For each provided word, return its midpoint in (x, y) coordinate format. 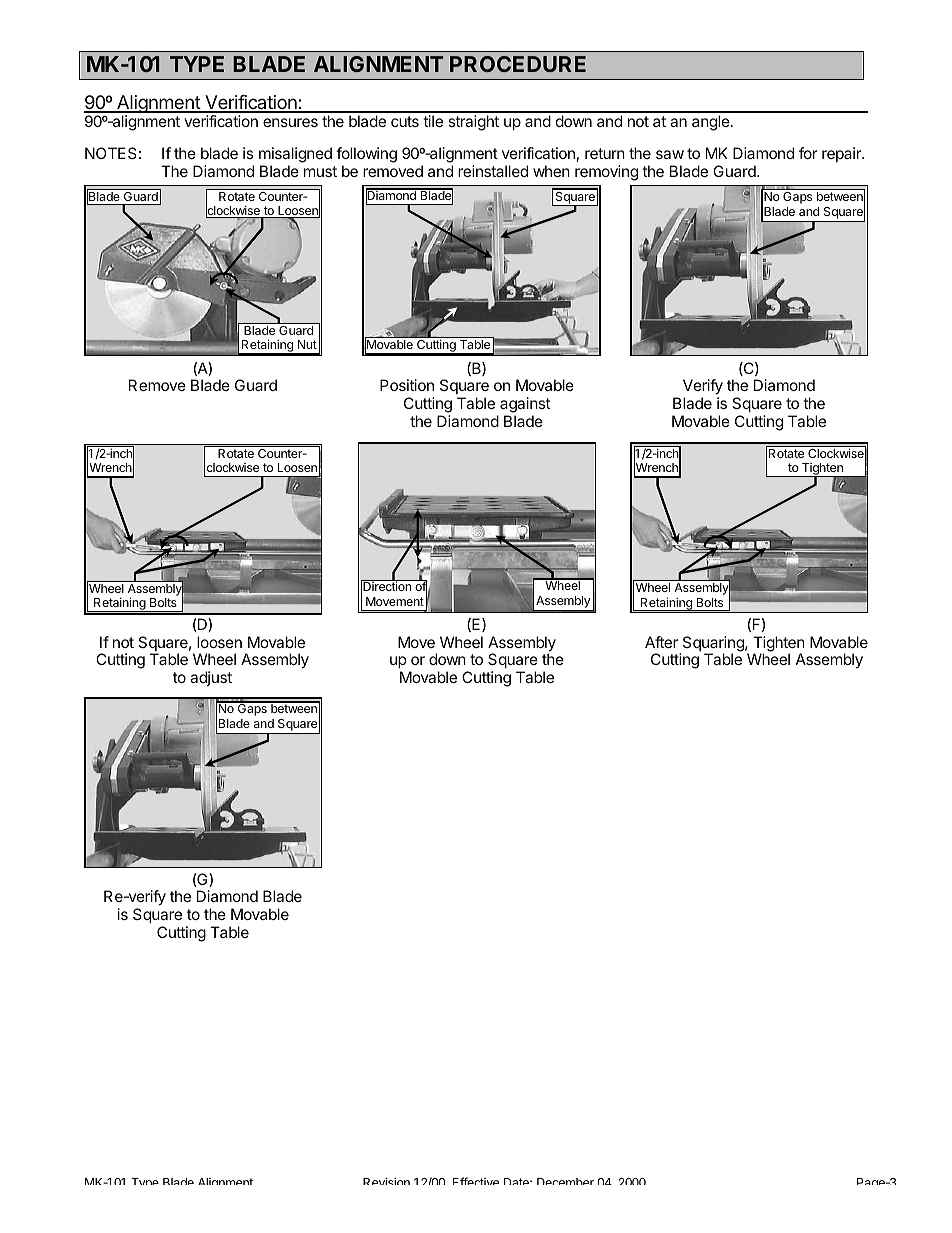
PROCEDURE (518, 64)
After (661, 642)
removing (606, 173)
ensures (290, 122)
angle (712, 123)
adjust (211, 678)
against (525, 406)
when (551, 171)
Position (407, 385)
